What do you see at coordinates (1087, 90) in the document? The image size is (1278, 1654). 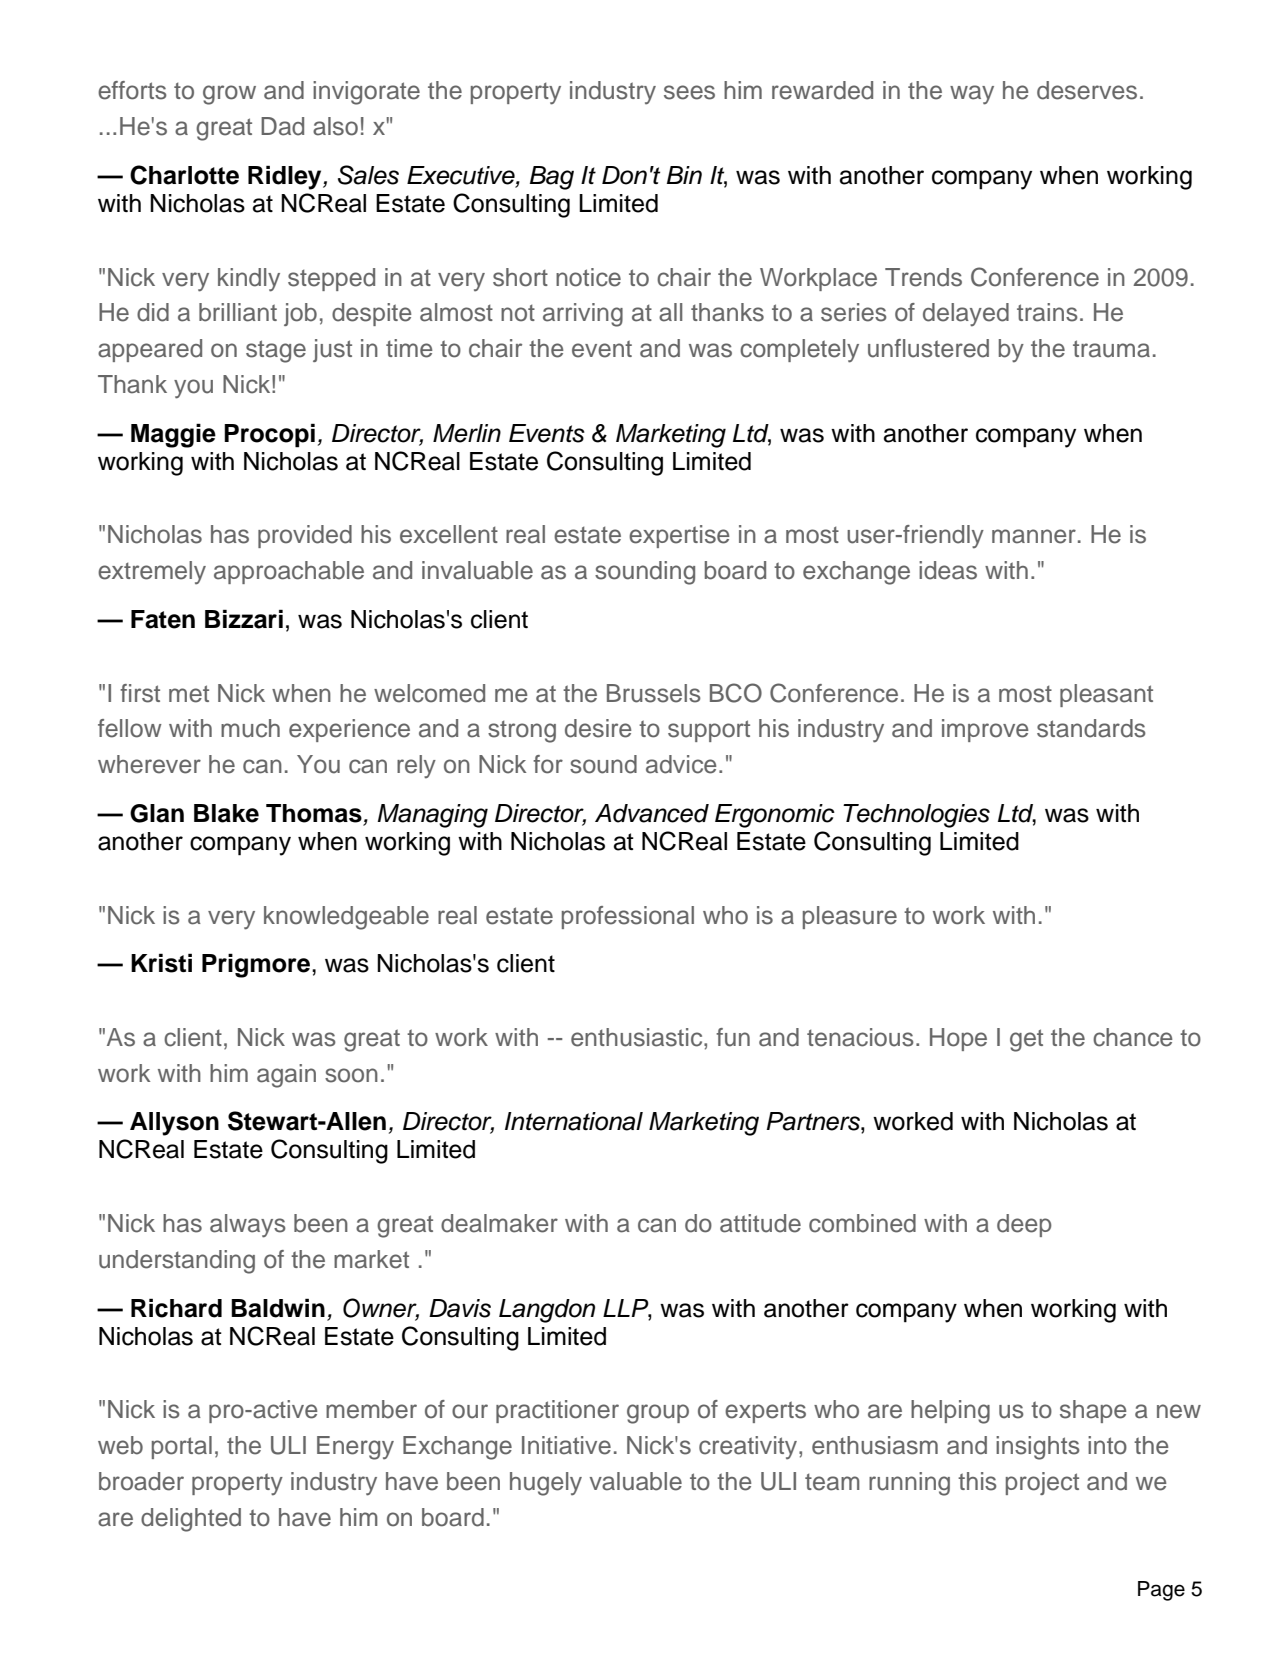 I see `deserves` at bounding box center [1087, 90].
